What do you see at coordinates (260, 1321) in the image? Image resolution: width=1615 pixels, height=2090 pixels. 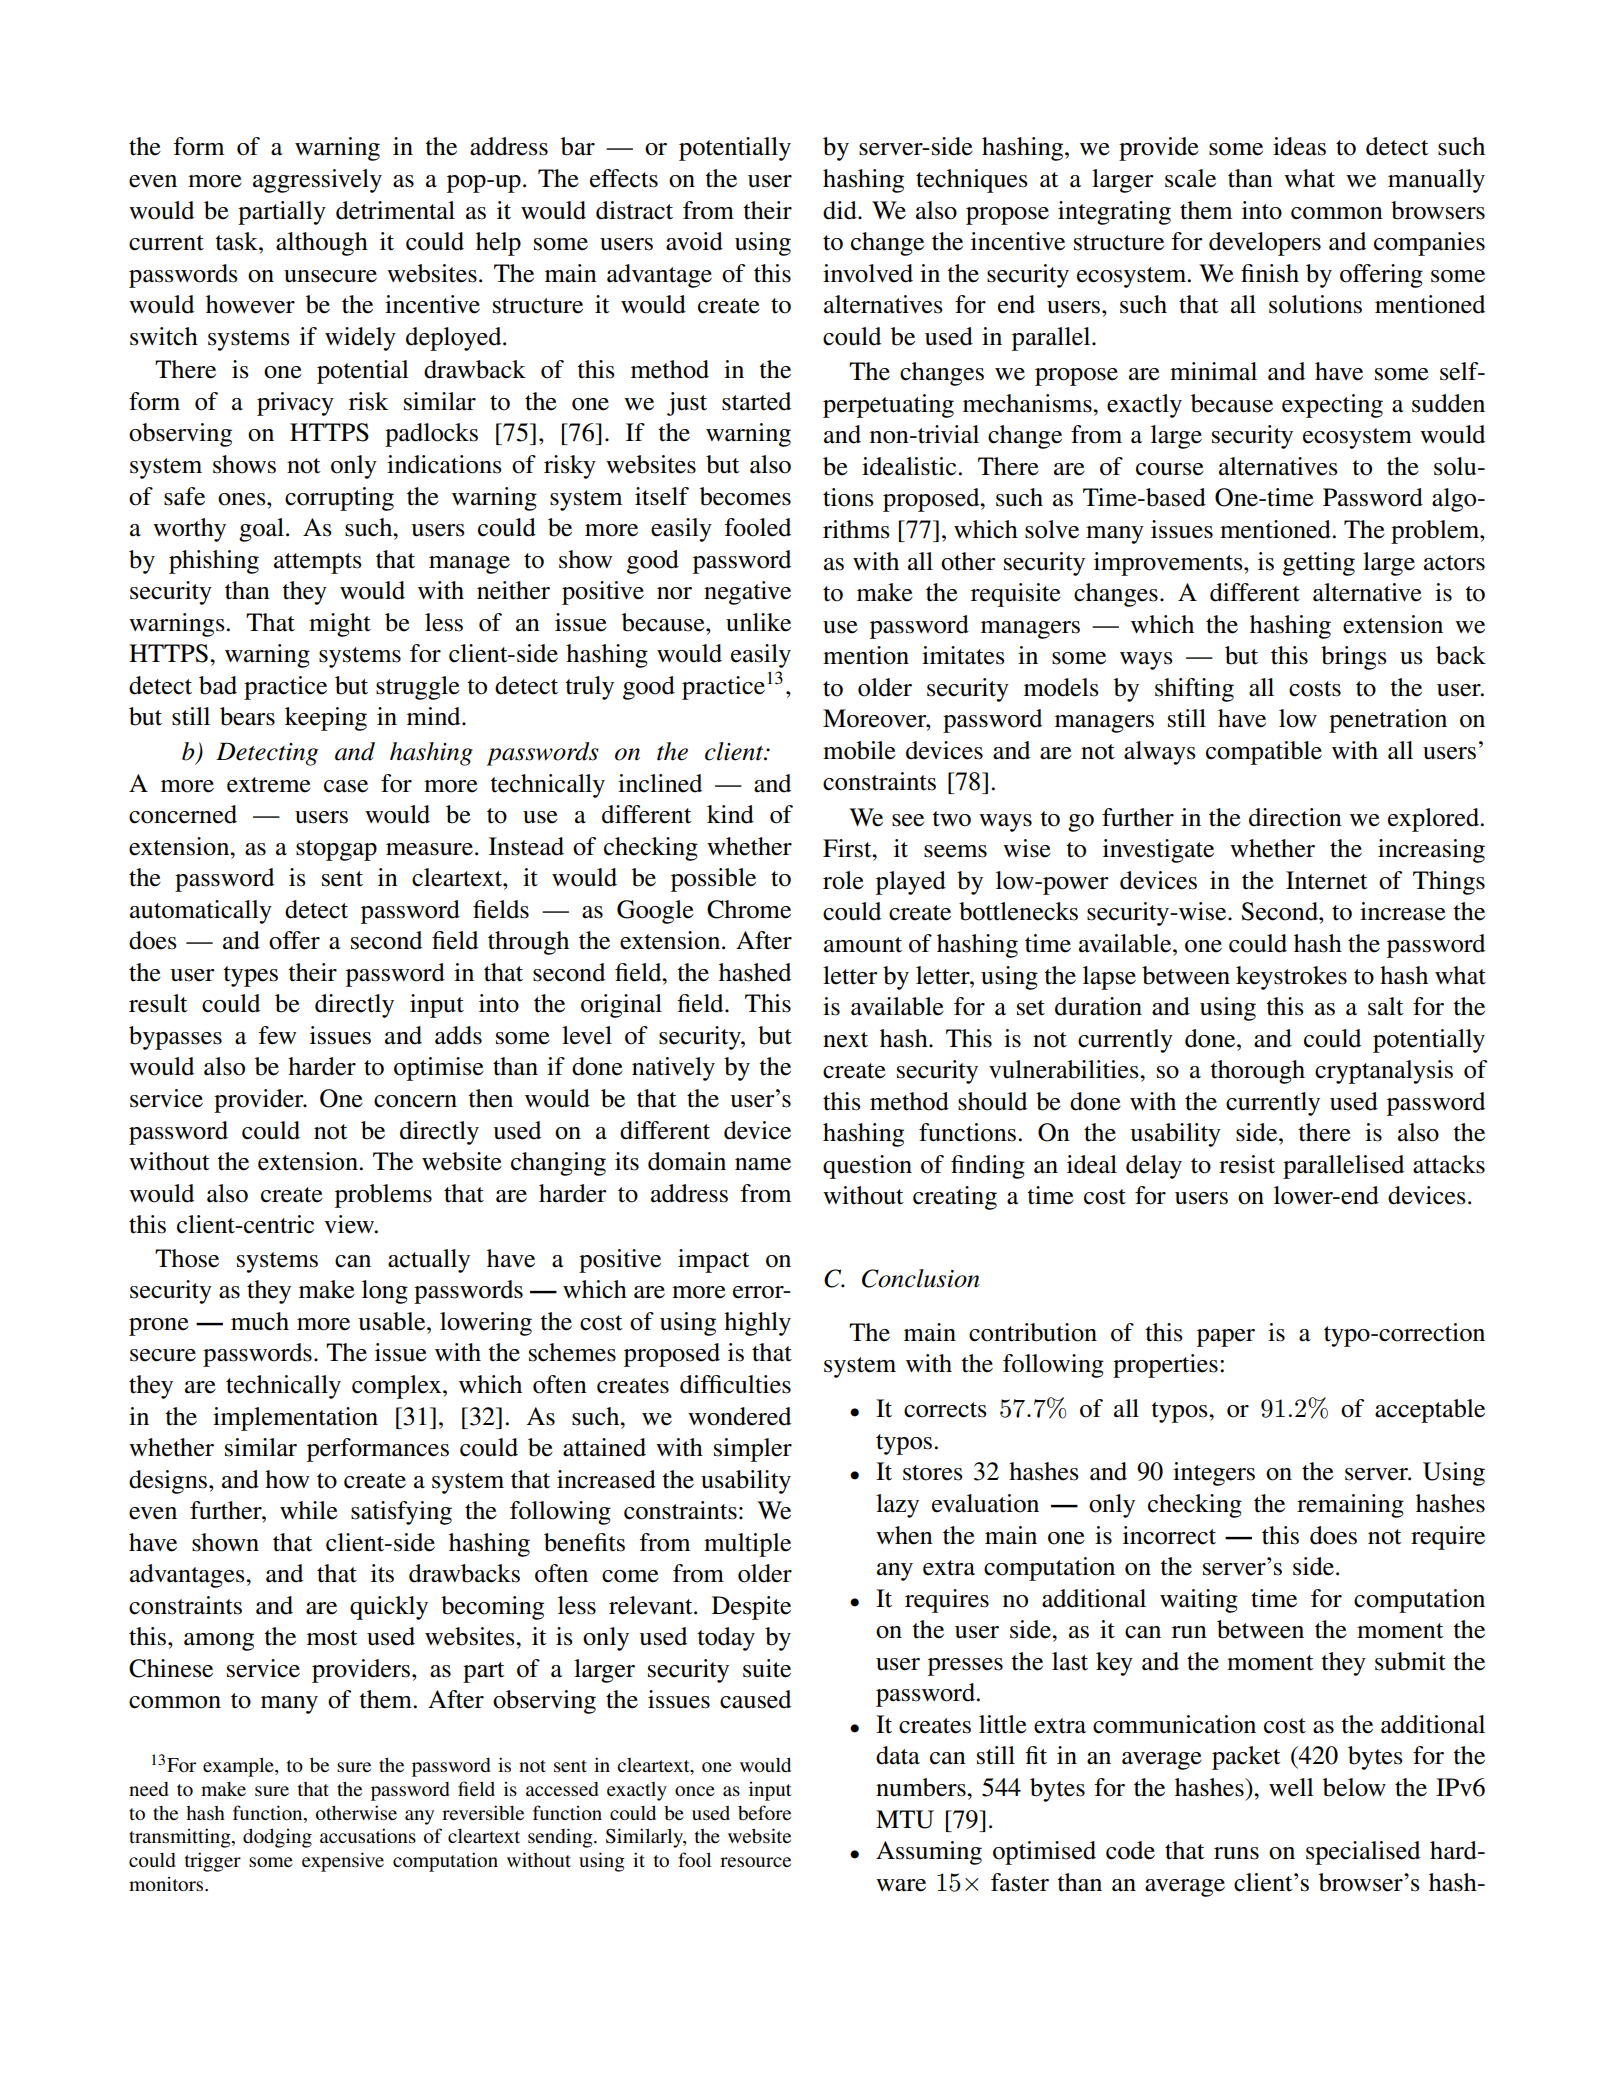 I see `much` at bounding box center [260, 1321].
